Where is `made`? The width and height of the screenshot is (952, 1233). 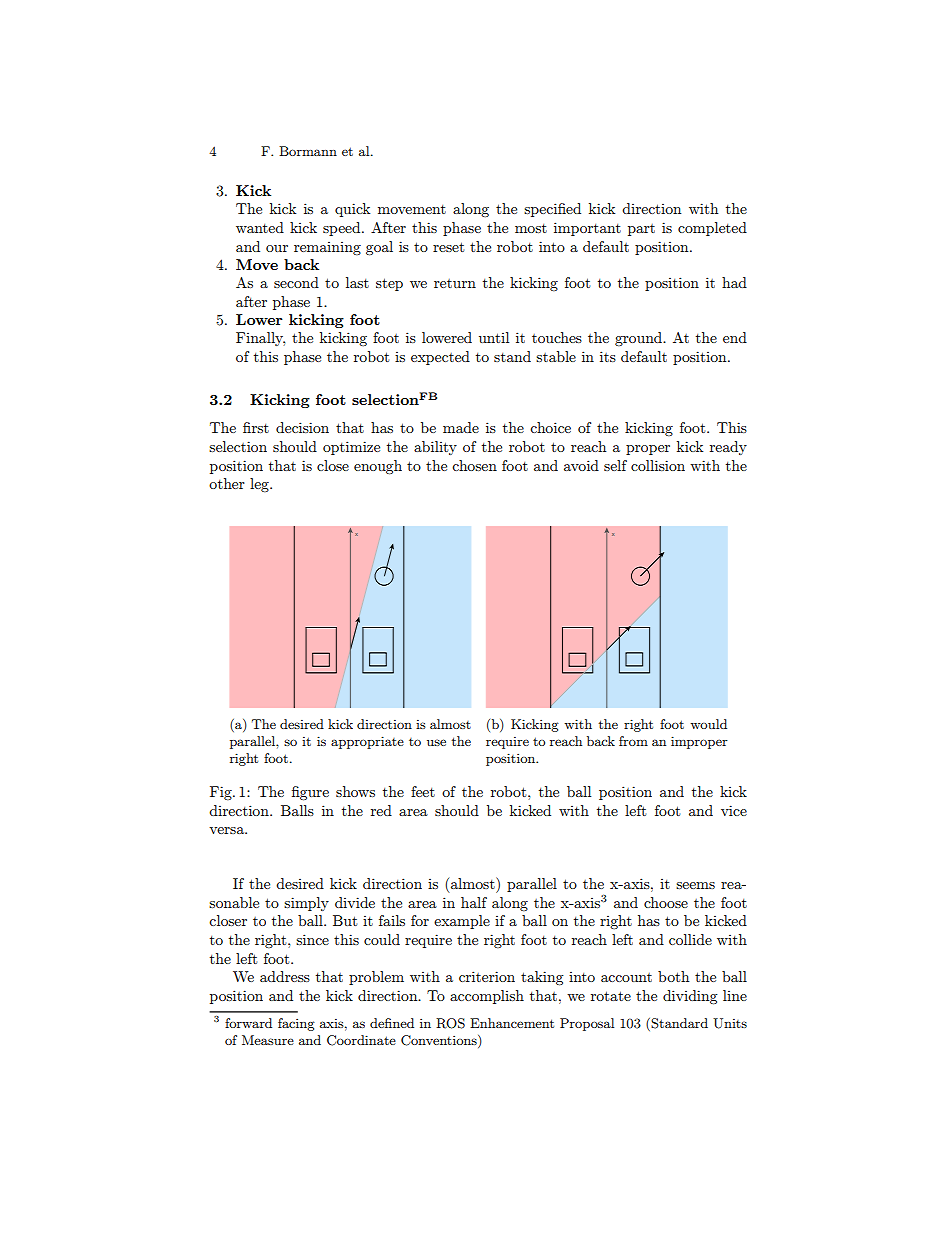 made is located at coordinates (461, 427).
